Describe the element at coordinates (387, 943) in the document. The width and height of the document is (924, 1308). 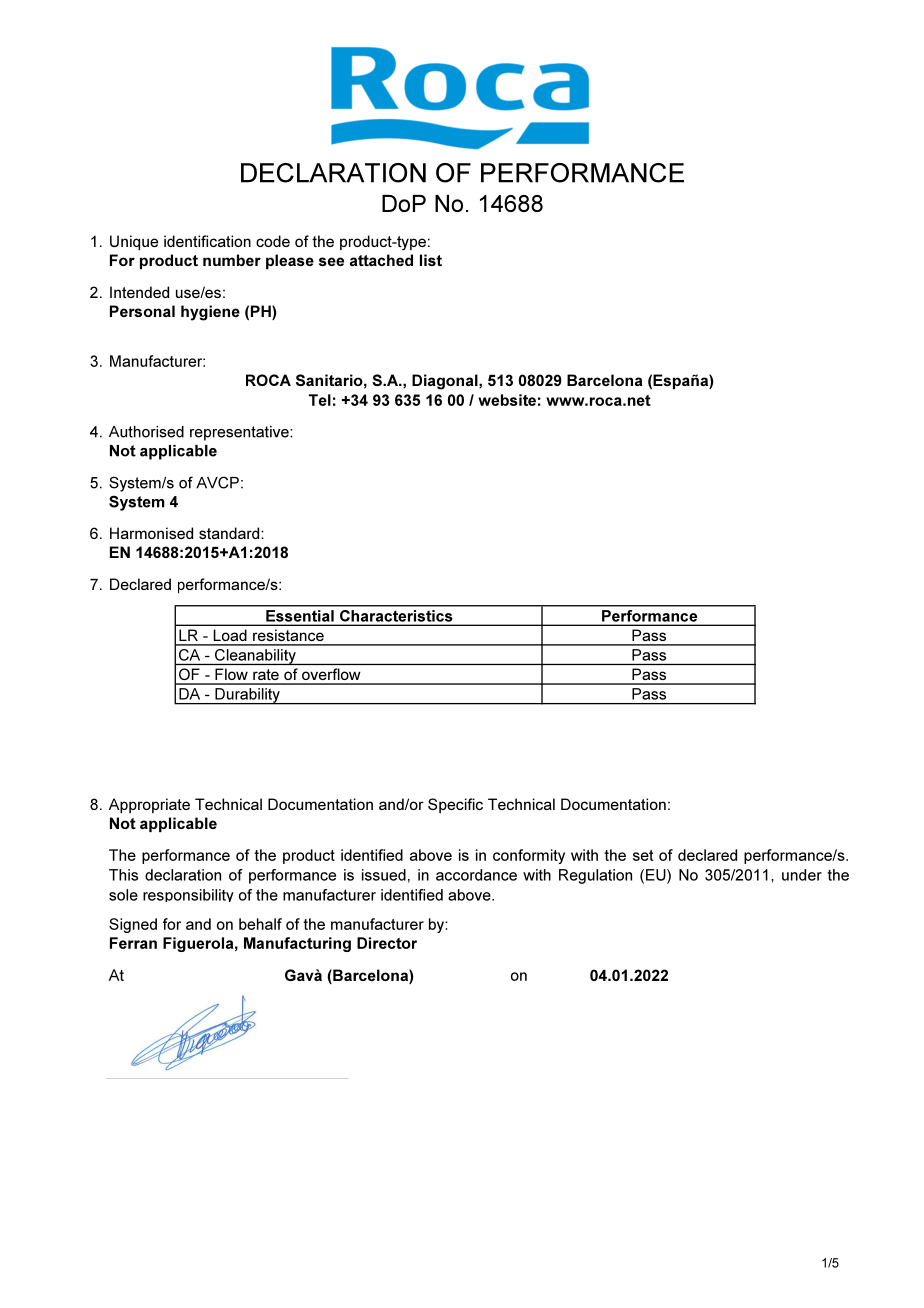
I see `Director` at that location.
